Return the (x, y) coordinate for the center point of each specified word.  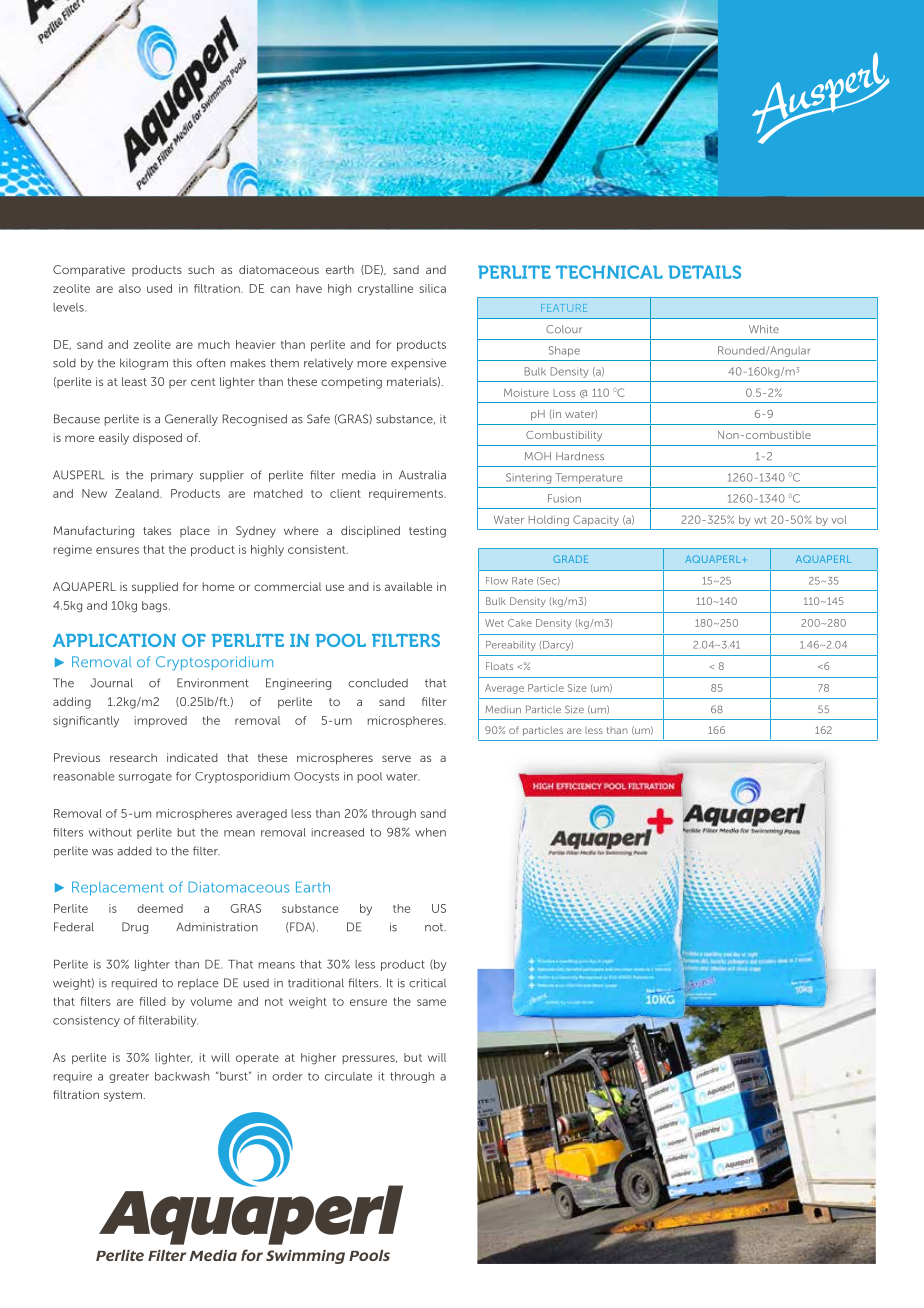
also (130, 288)
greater (129, 1077)
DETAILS (704, 272)
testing (427, 532)
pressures (370, 1059)
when (430, 832)
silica (433, 288)
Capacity (596, 520)
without (110, 832)
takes (157, 530)
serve (396, 758)
